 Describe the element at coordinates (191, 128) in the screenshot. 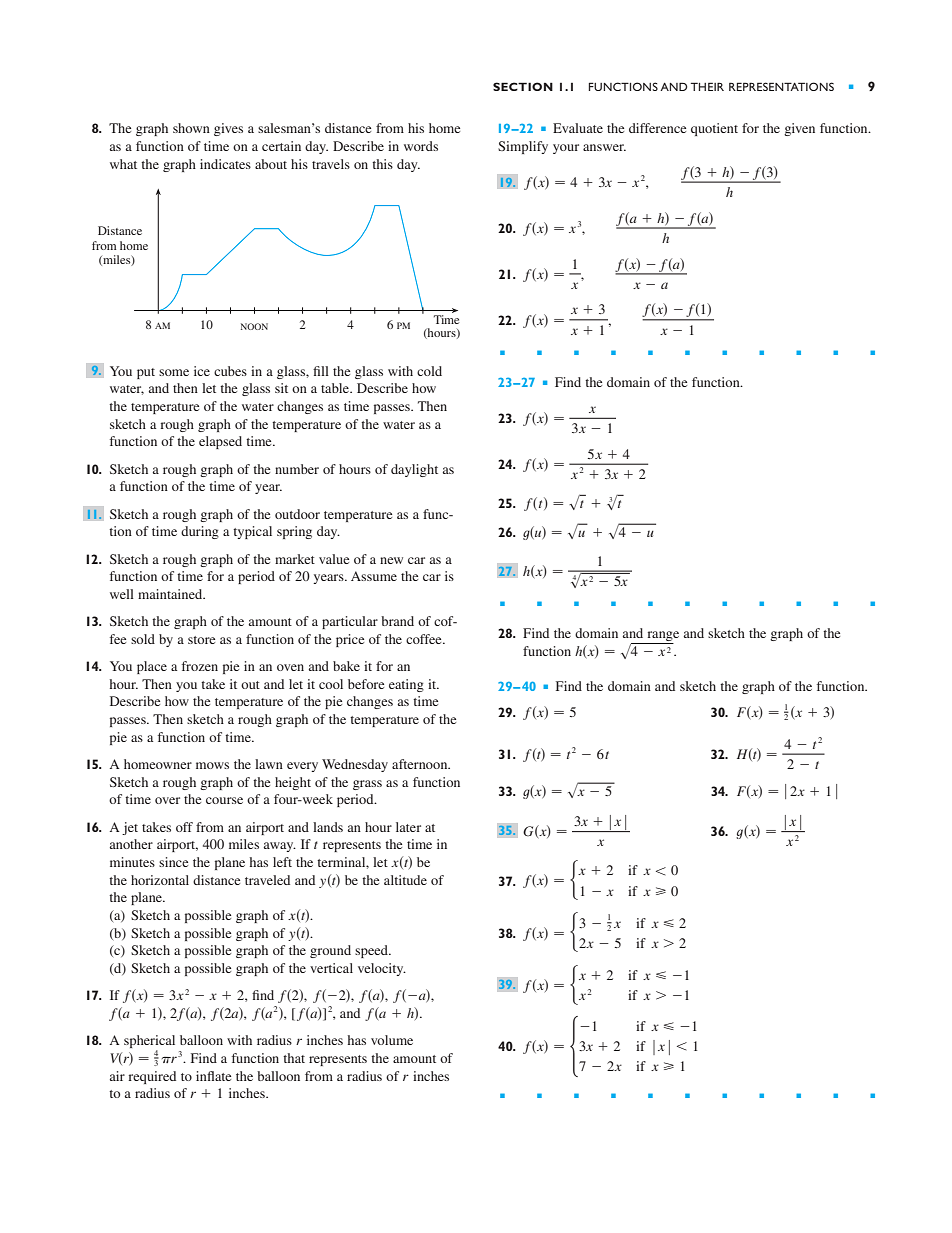

I see `shown` at that location.
